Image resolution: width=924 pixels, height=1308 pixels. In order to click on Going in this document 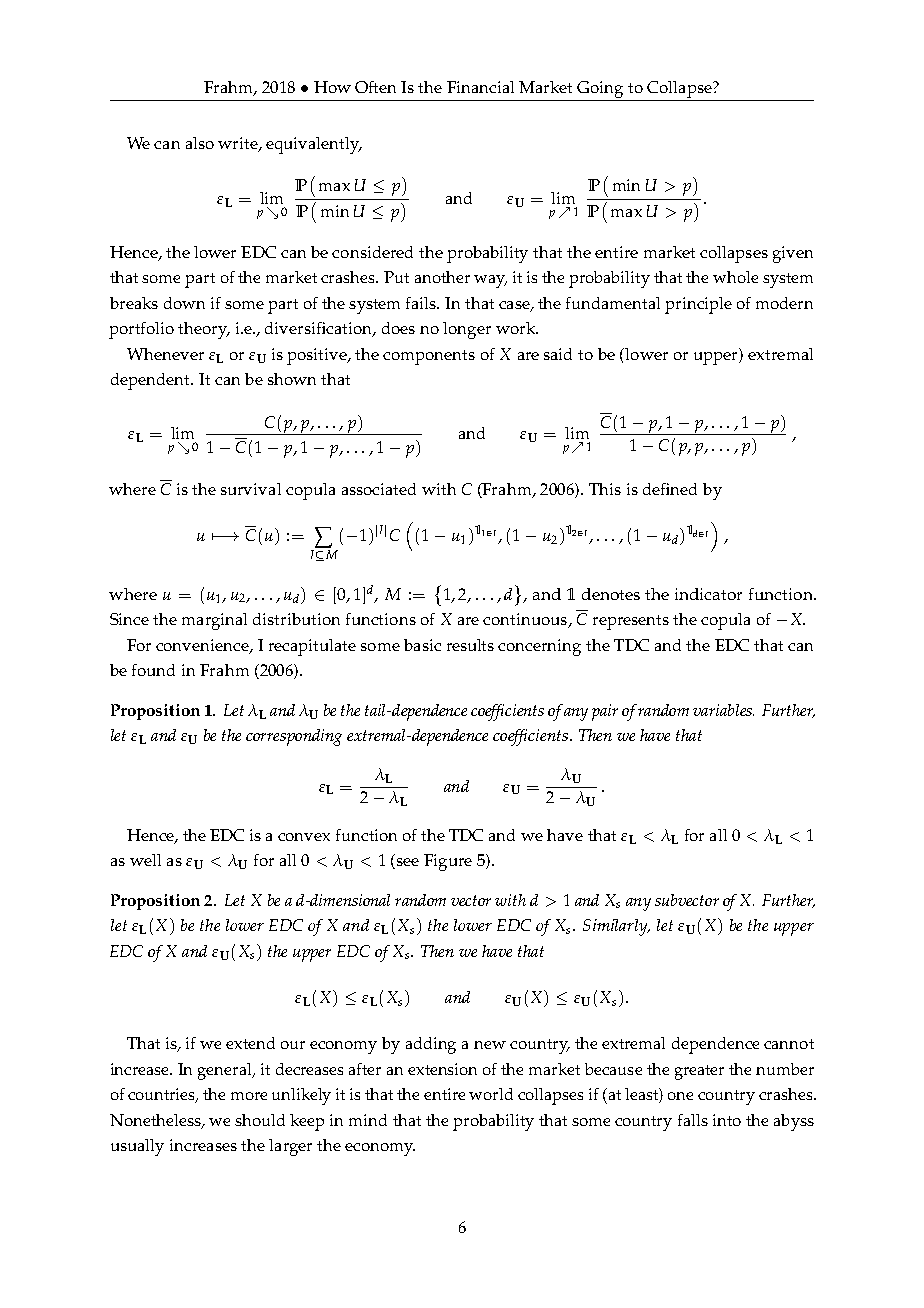, I will do `click(600, 89)`.
